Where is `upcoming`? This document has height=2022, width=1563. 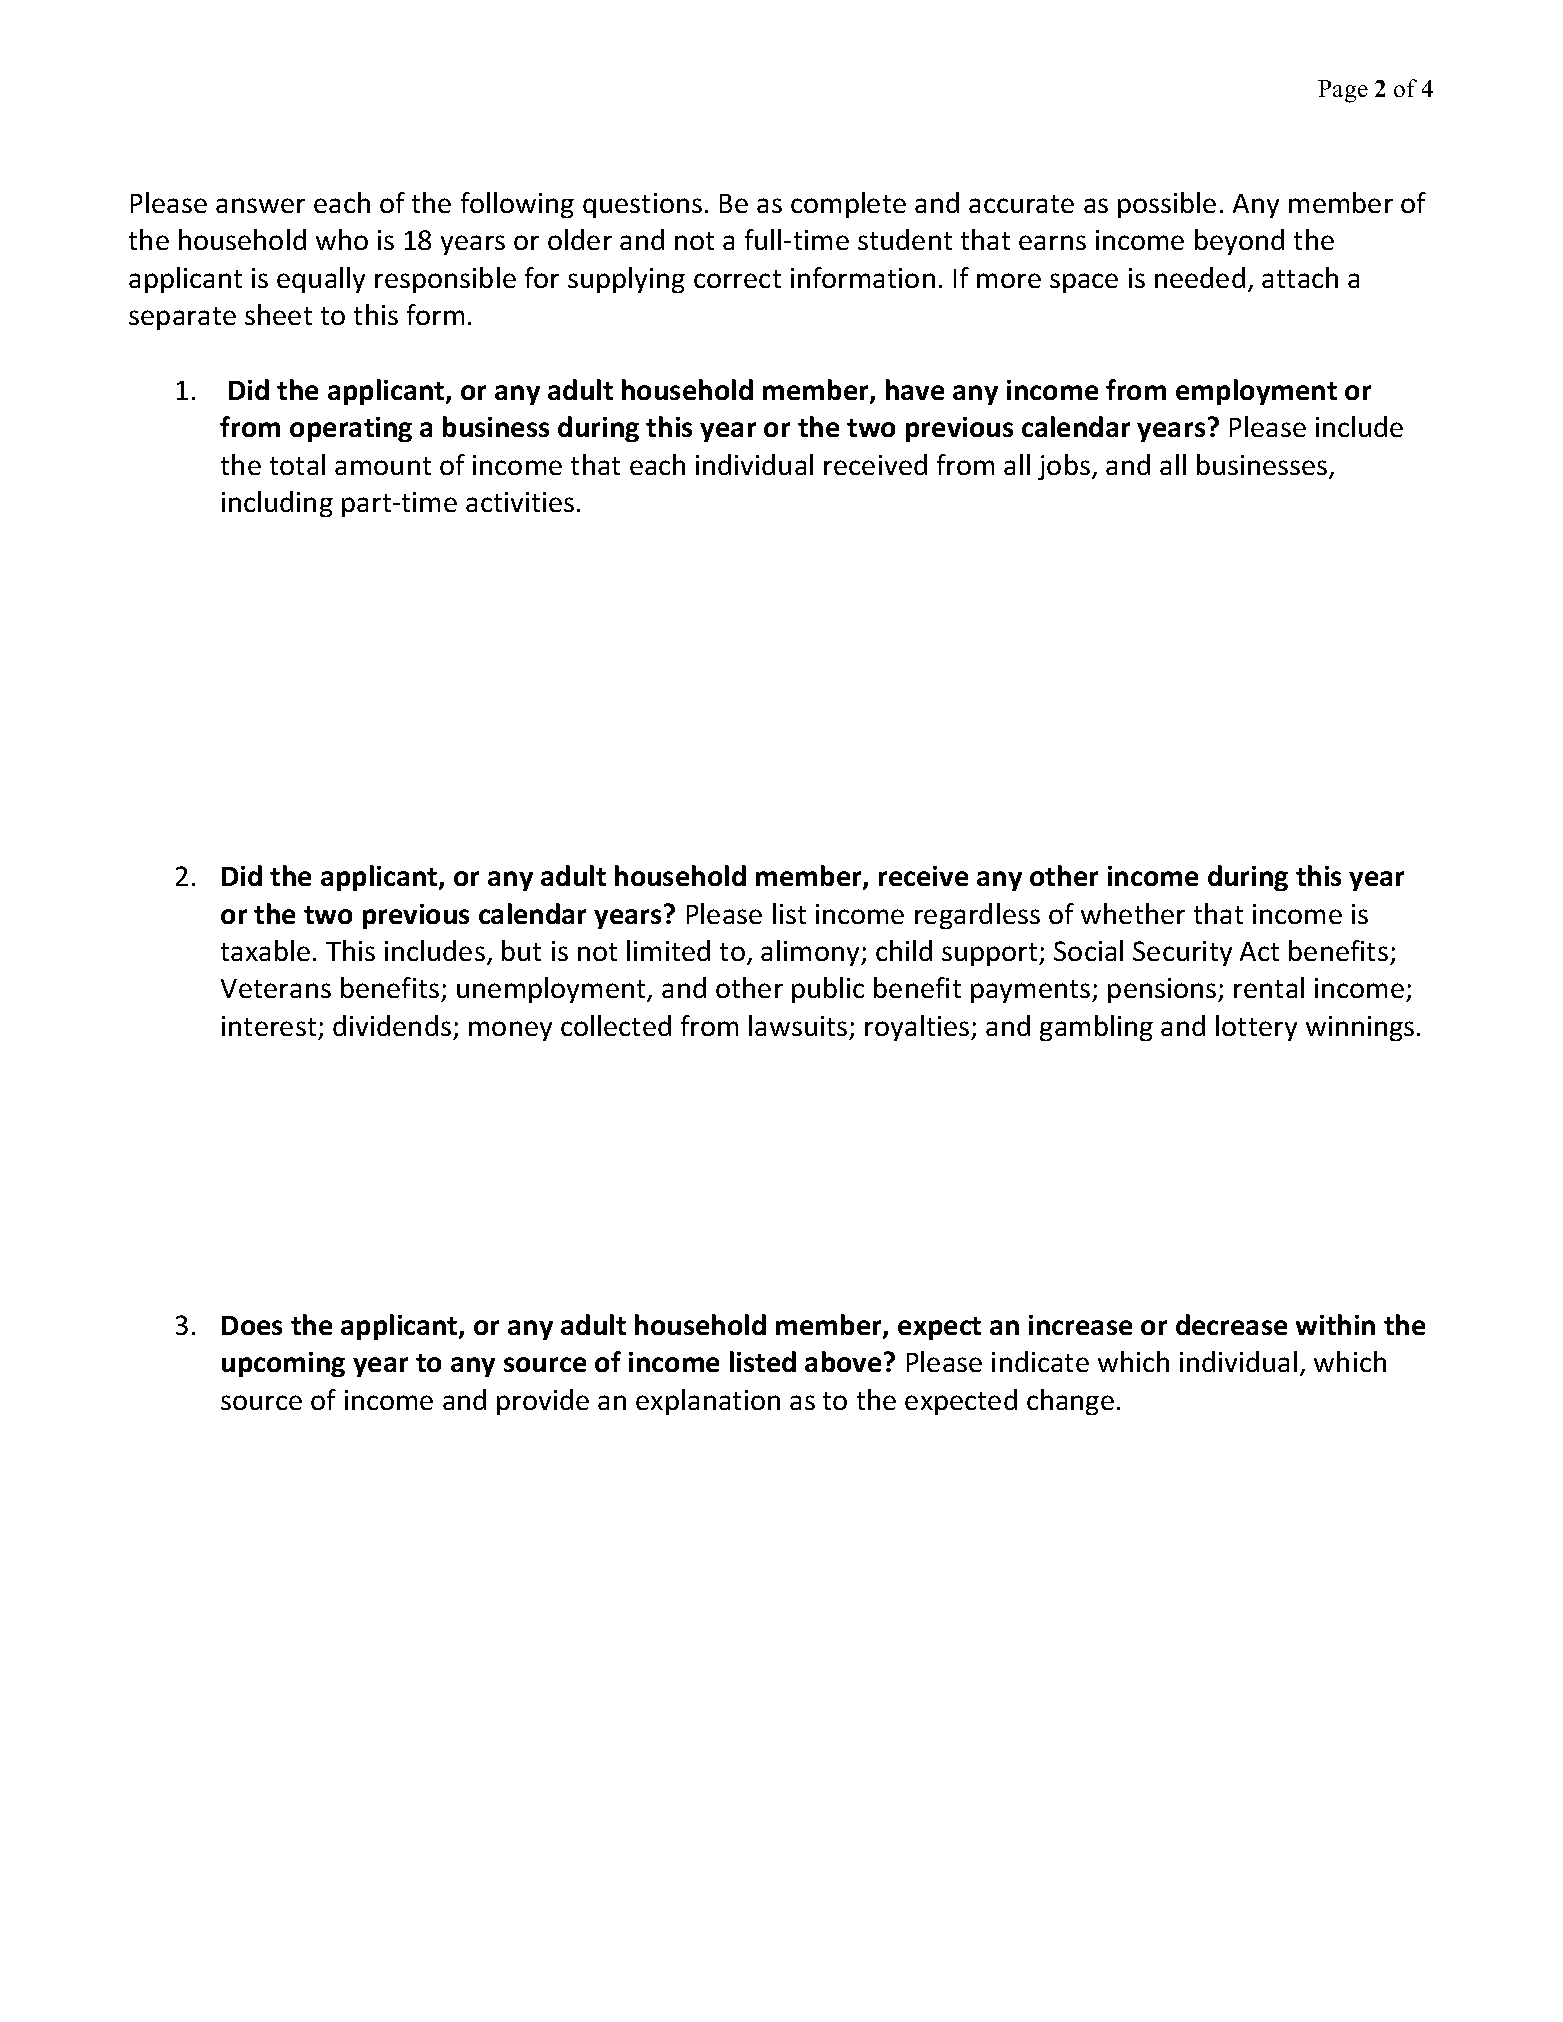 upcoming is located at coordinates (283, 1364).
